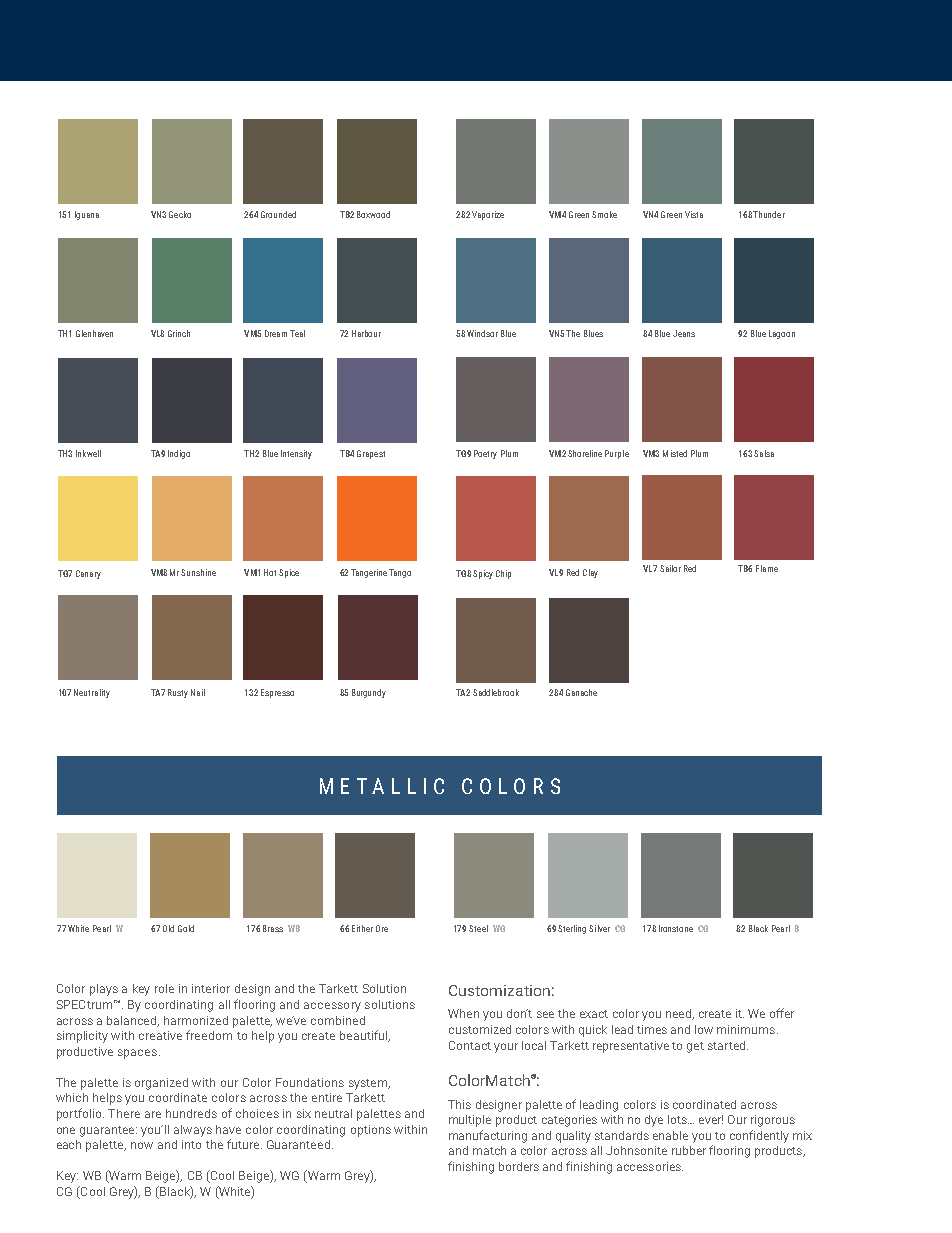  What do you see at coordinates (694, 214) in the screenshot?
I see `Vista` at bounding box center [694, 214].
